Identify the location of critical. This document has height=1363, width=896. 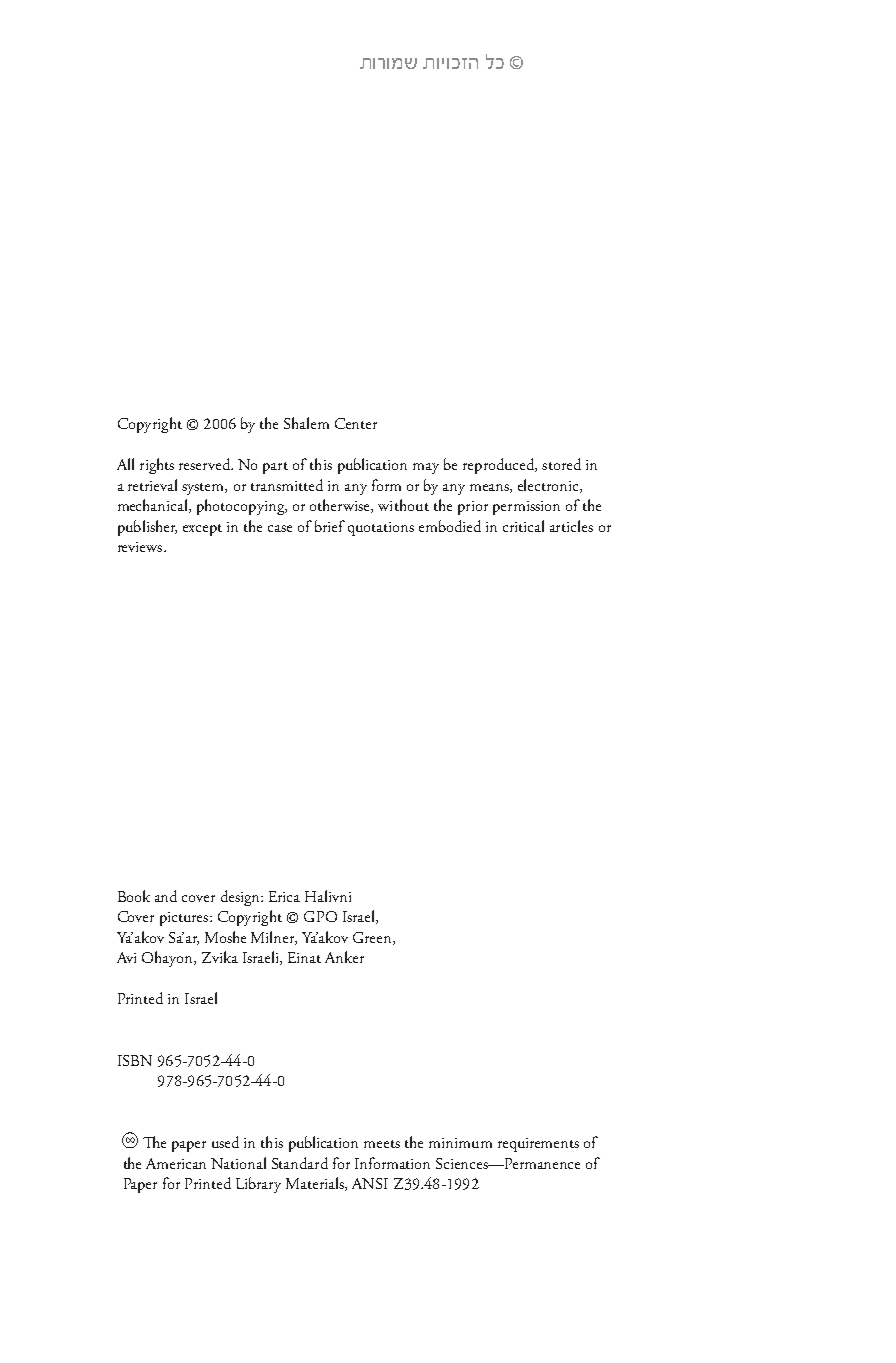
(523, 526).
